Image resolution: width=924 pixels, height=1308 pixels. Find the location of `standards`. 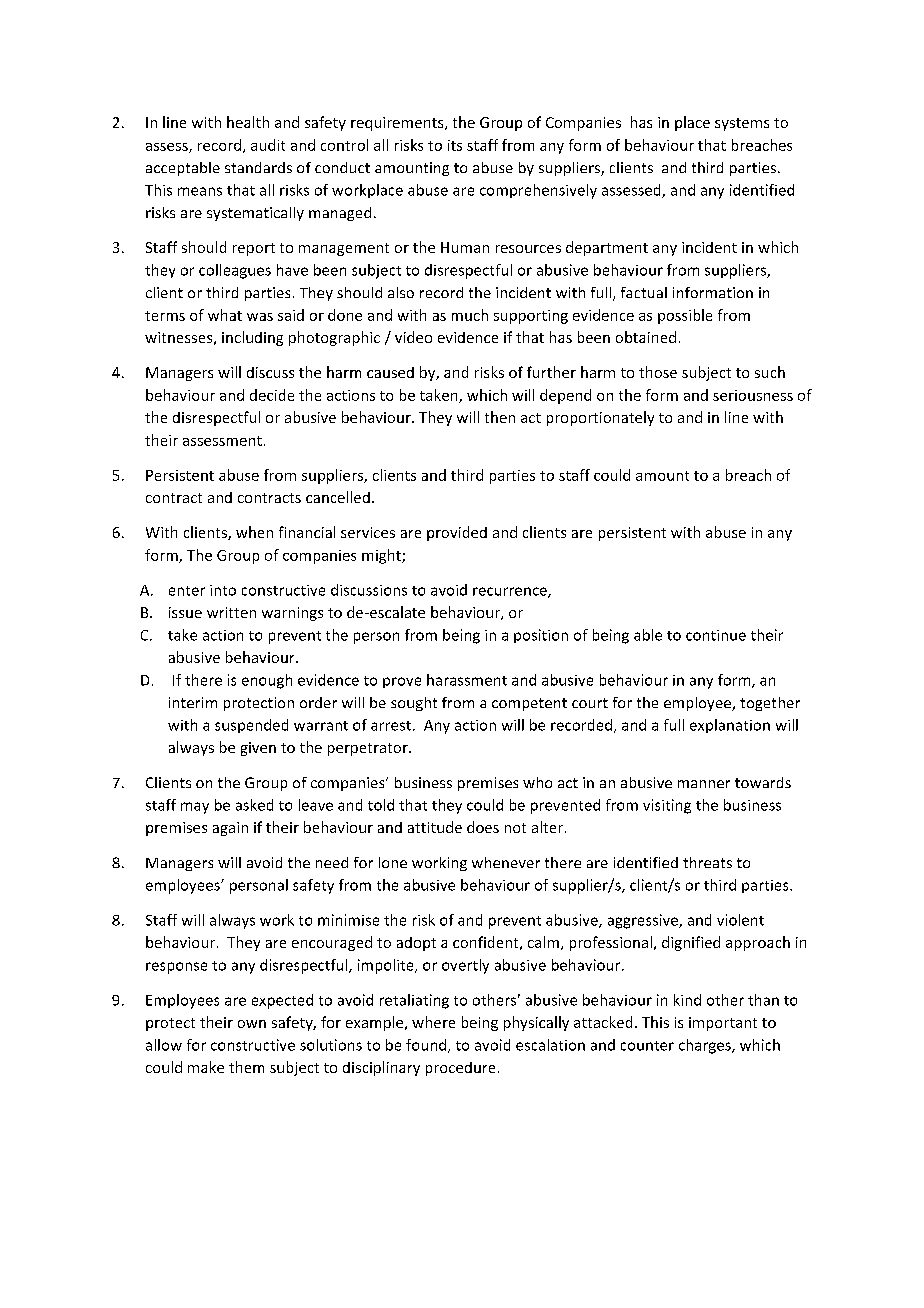

standards is located at coordinates (258, 167).
